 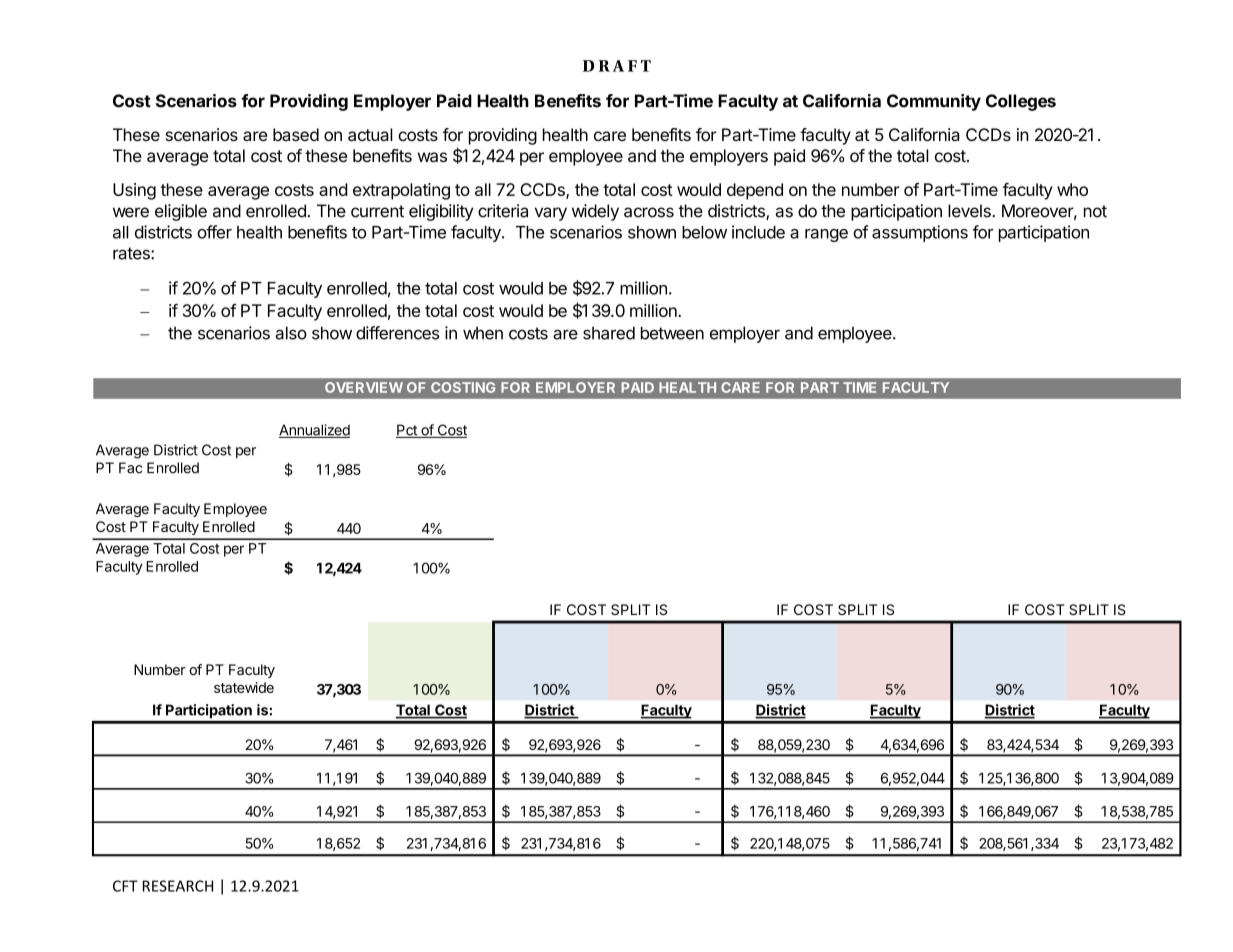 What do you see at coordinates (125, 886) in the image?
I see `CFT` at bounding box center [125, 886].
